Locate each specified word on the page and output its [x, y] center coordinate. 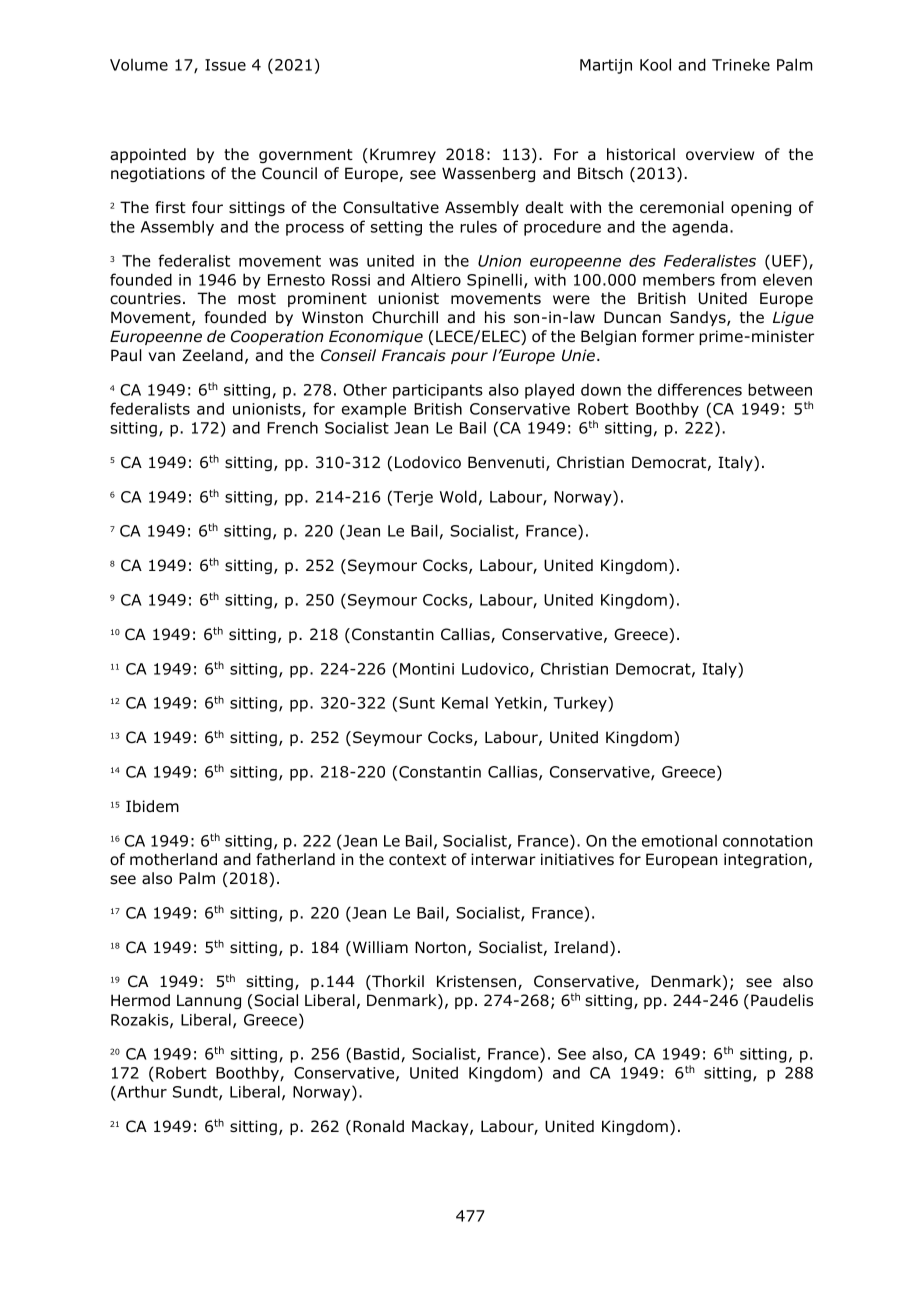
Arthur [142, 1091]
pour [469, 358]
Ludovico [496, 669]
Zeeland [212, 355]
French [292, 427]
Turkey [581, 704]
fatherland [295, 859]
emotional [679, 841]
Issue [225, 65]
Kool [655, 64]
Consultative [391, 207]
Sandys [699, 318]
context [417, 860]
